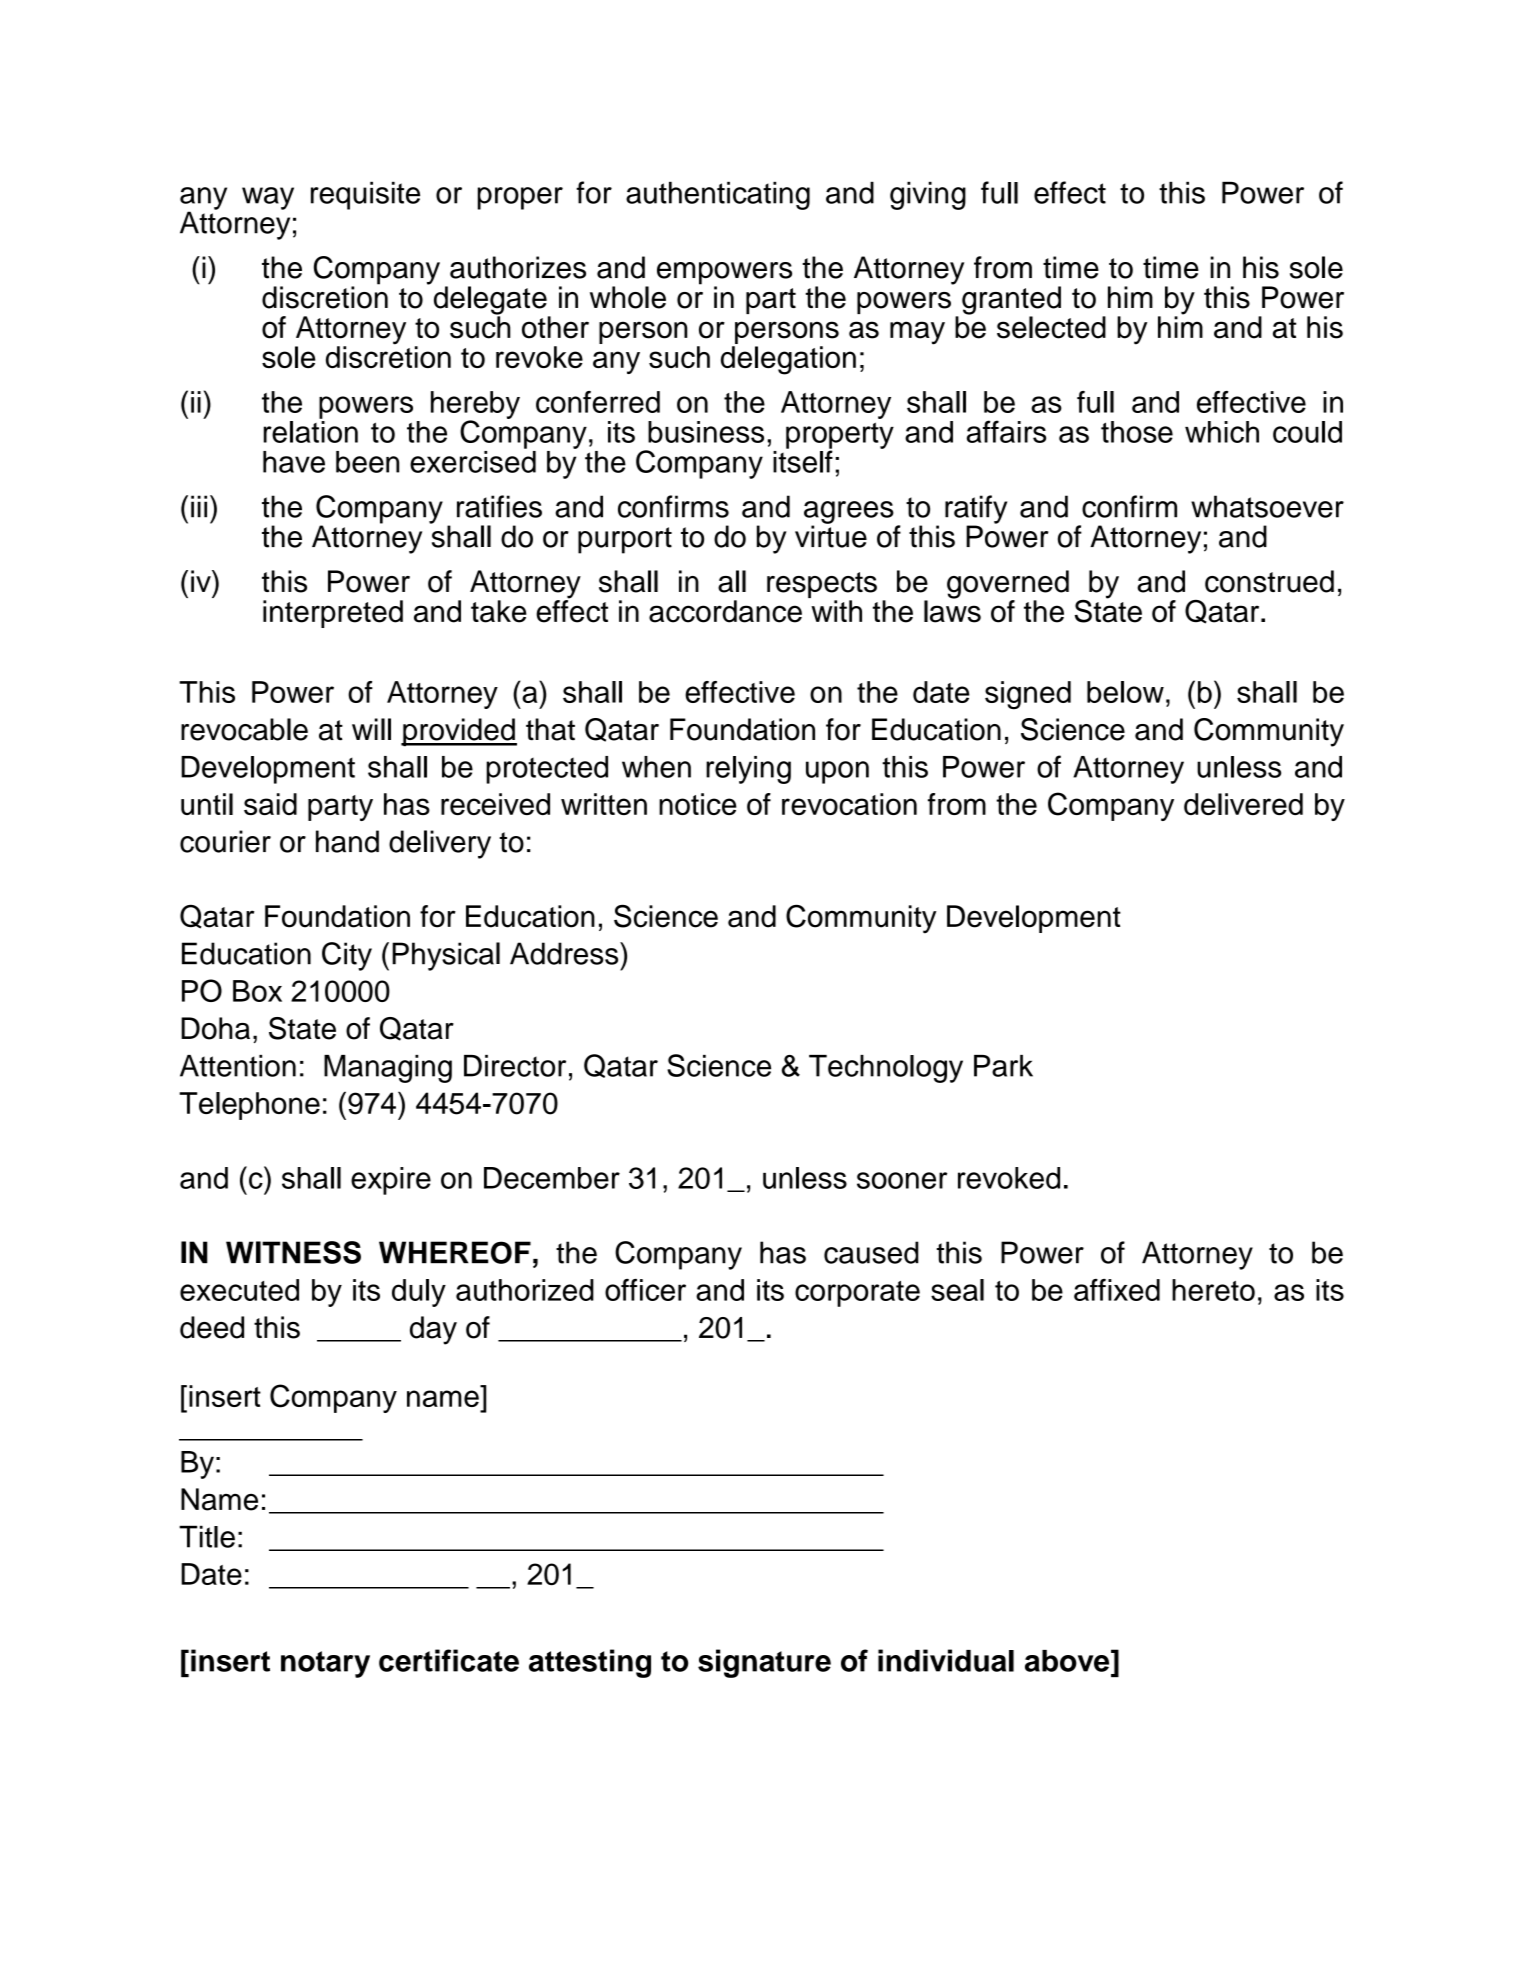 This document has width=1524, height=1973. I want to click on signature, so click(764, 1663).
